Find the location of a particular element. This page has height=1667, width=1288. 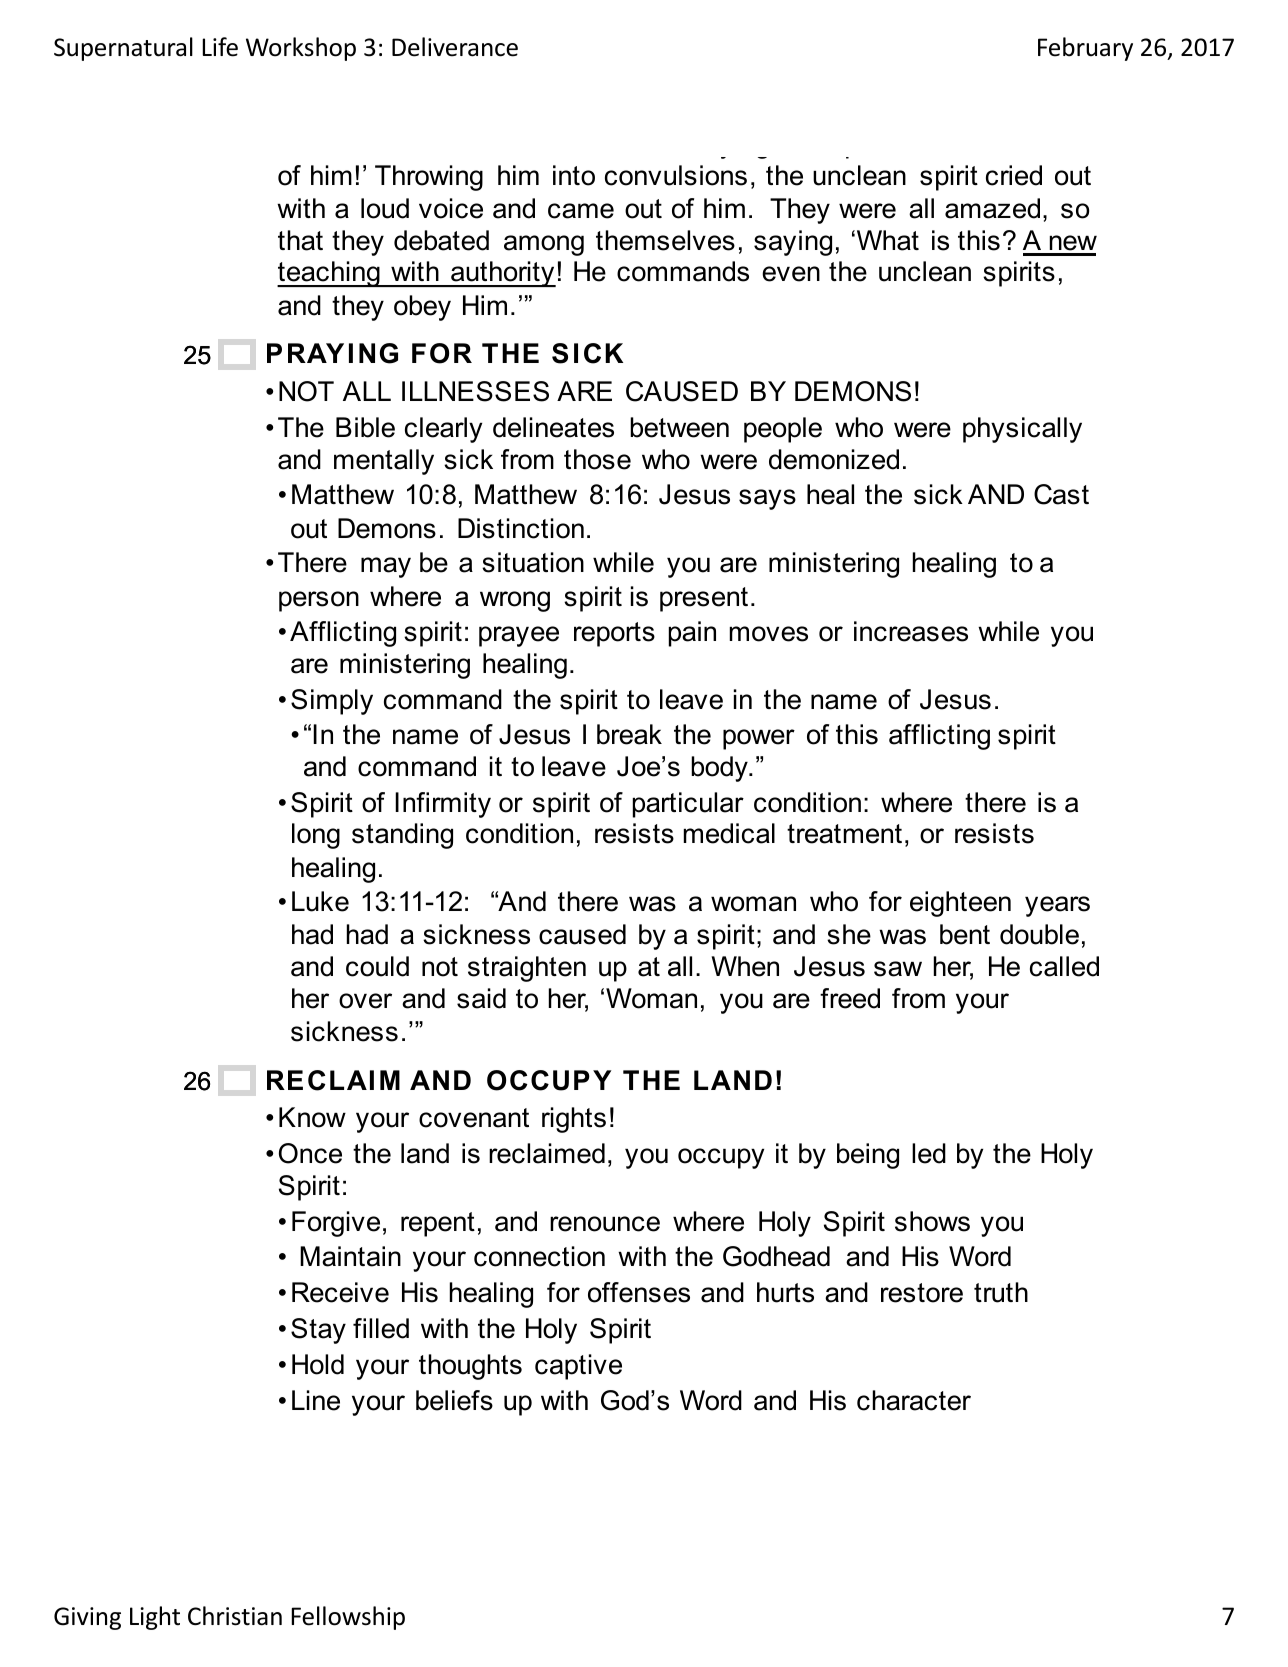

Life is located at coordinates (220, 47).
